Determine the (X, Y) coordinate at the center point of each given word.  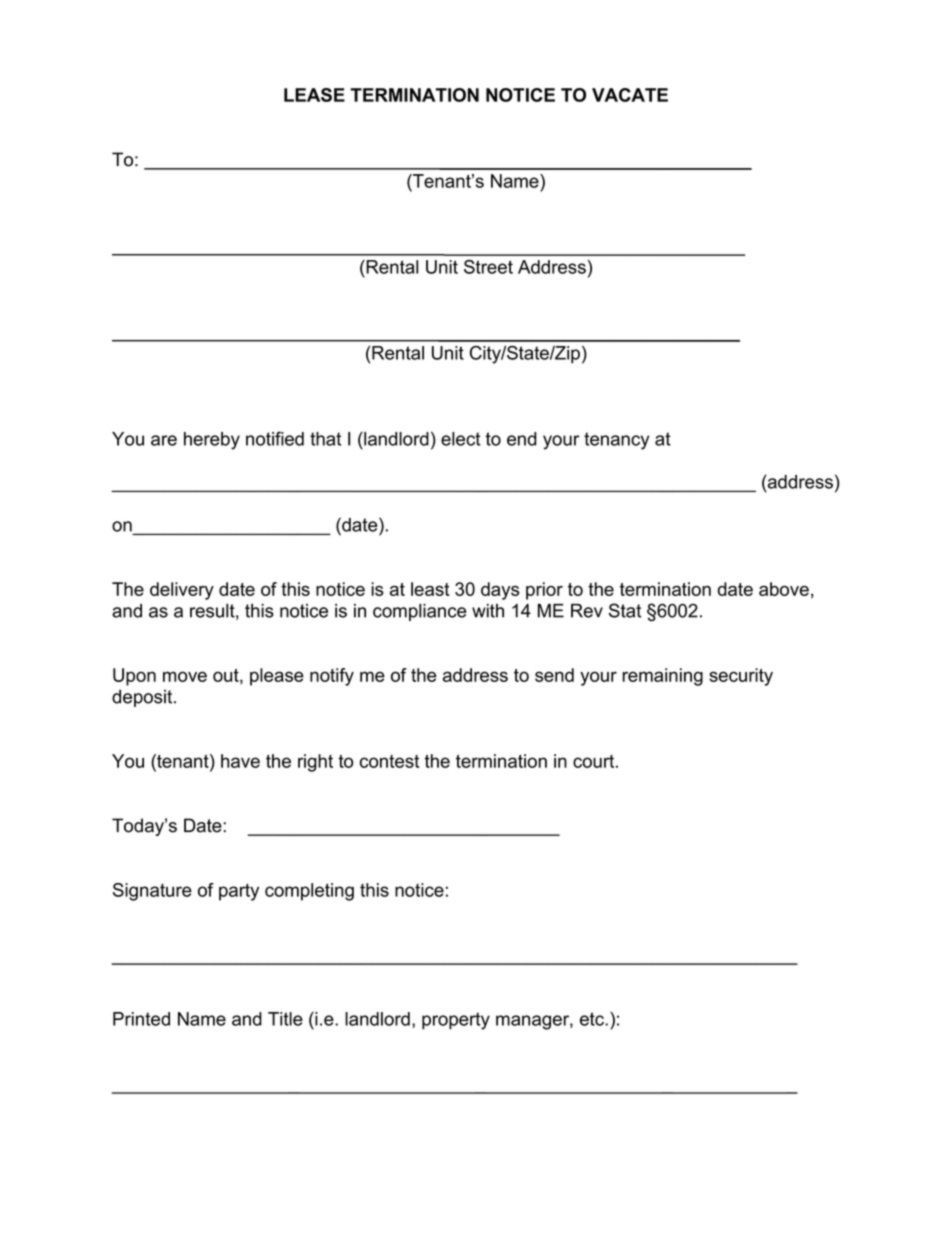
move (185, 676)
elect (461, 439)
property (456, 1021)
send (554, 675)
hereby (212, 441)
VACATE (630, 95)
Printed (141, 1019)
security (741, 677)
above (784, 589)
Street (488, 267)
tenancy (616, 441)
